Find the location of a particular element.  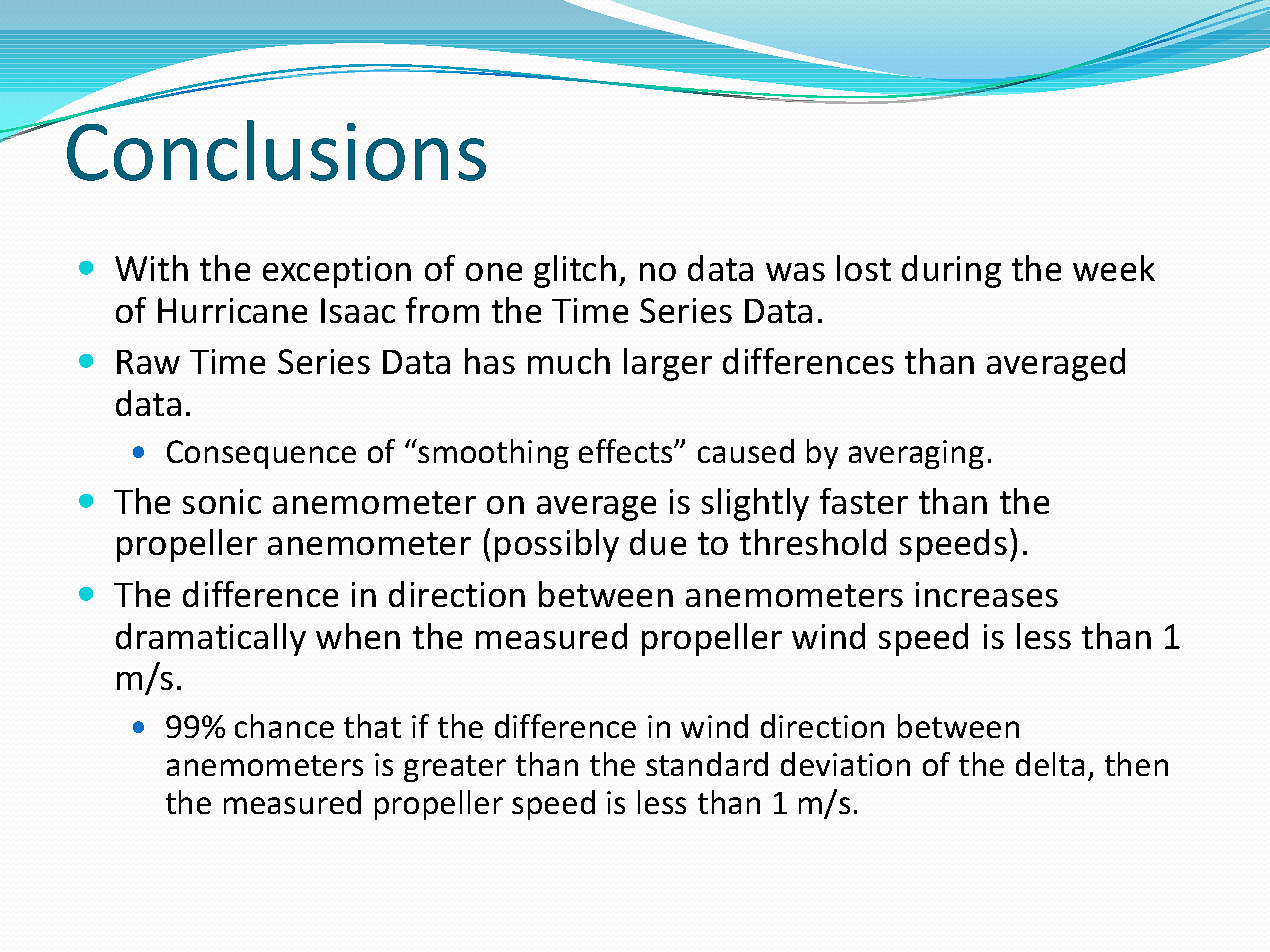

Conclusions is located at coordinates (275, 149).
